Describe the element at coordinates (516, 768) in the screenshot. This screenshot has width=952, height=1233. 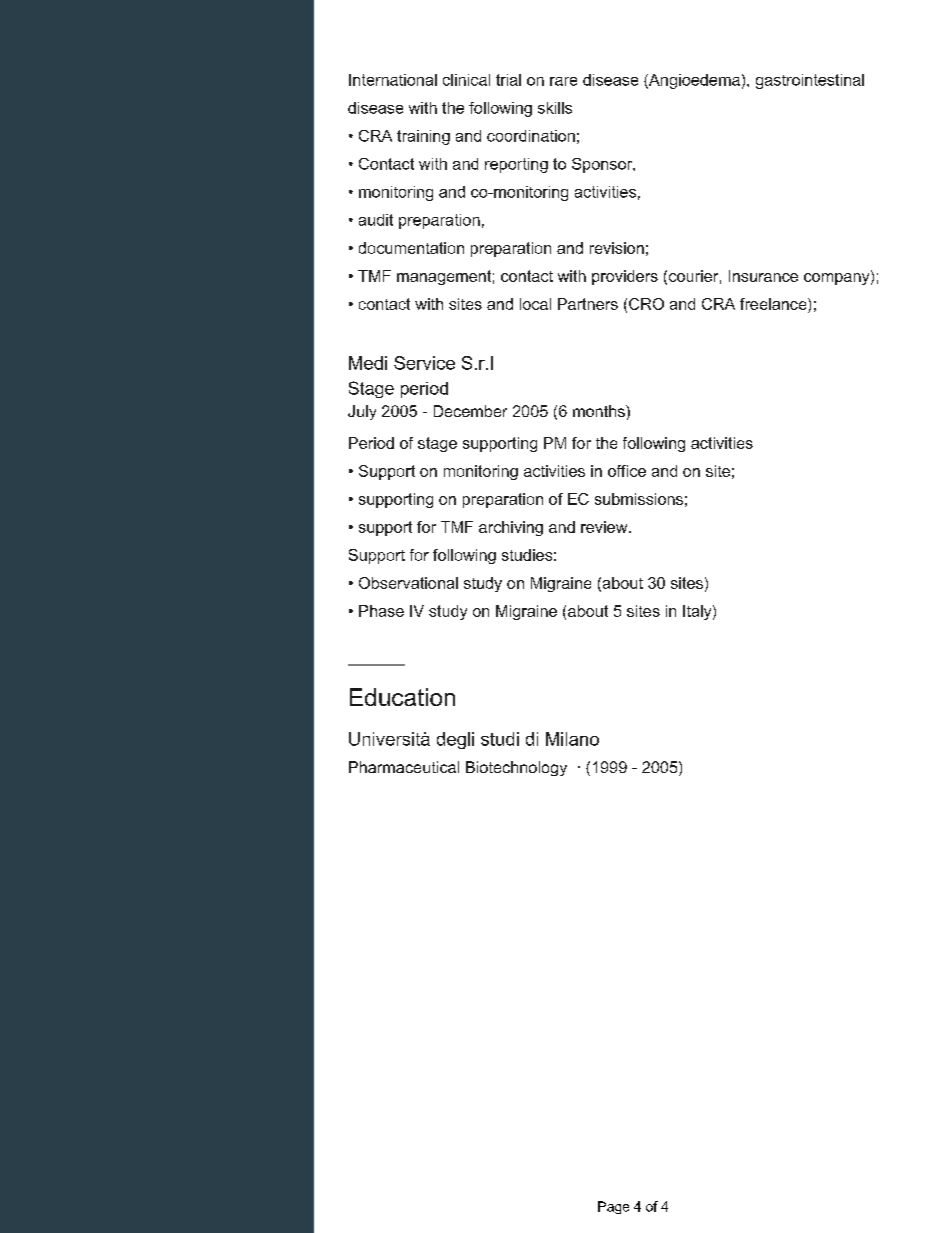
I see `Biotechnology` at that location.
